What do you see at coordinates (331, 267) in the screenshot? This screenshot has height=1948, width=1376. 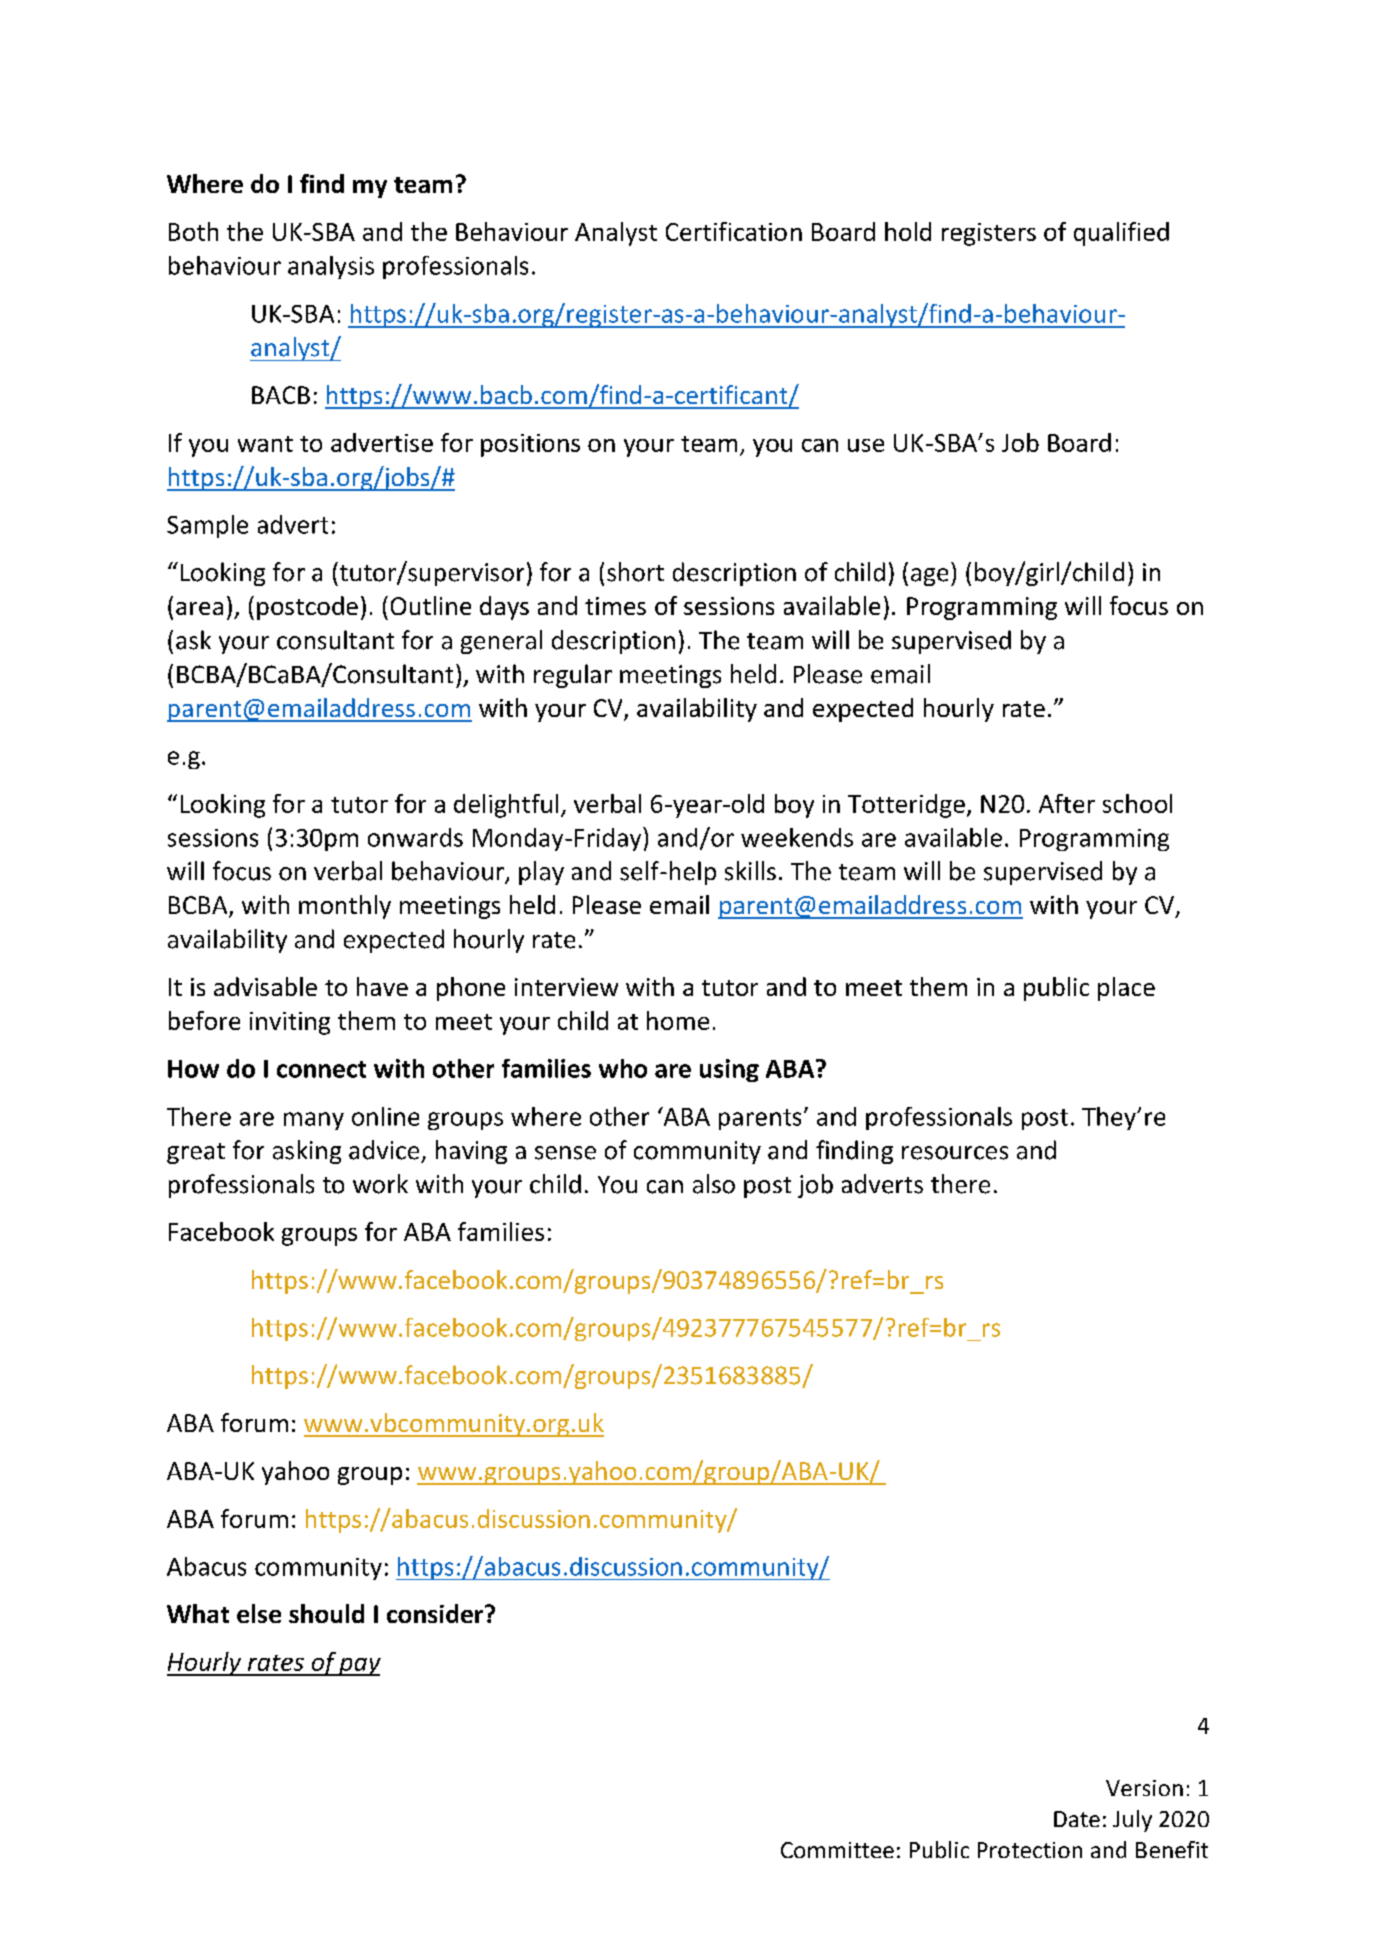 I see `analysis` at bounding box center [331, 267].
